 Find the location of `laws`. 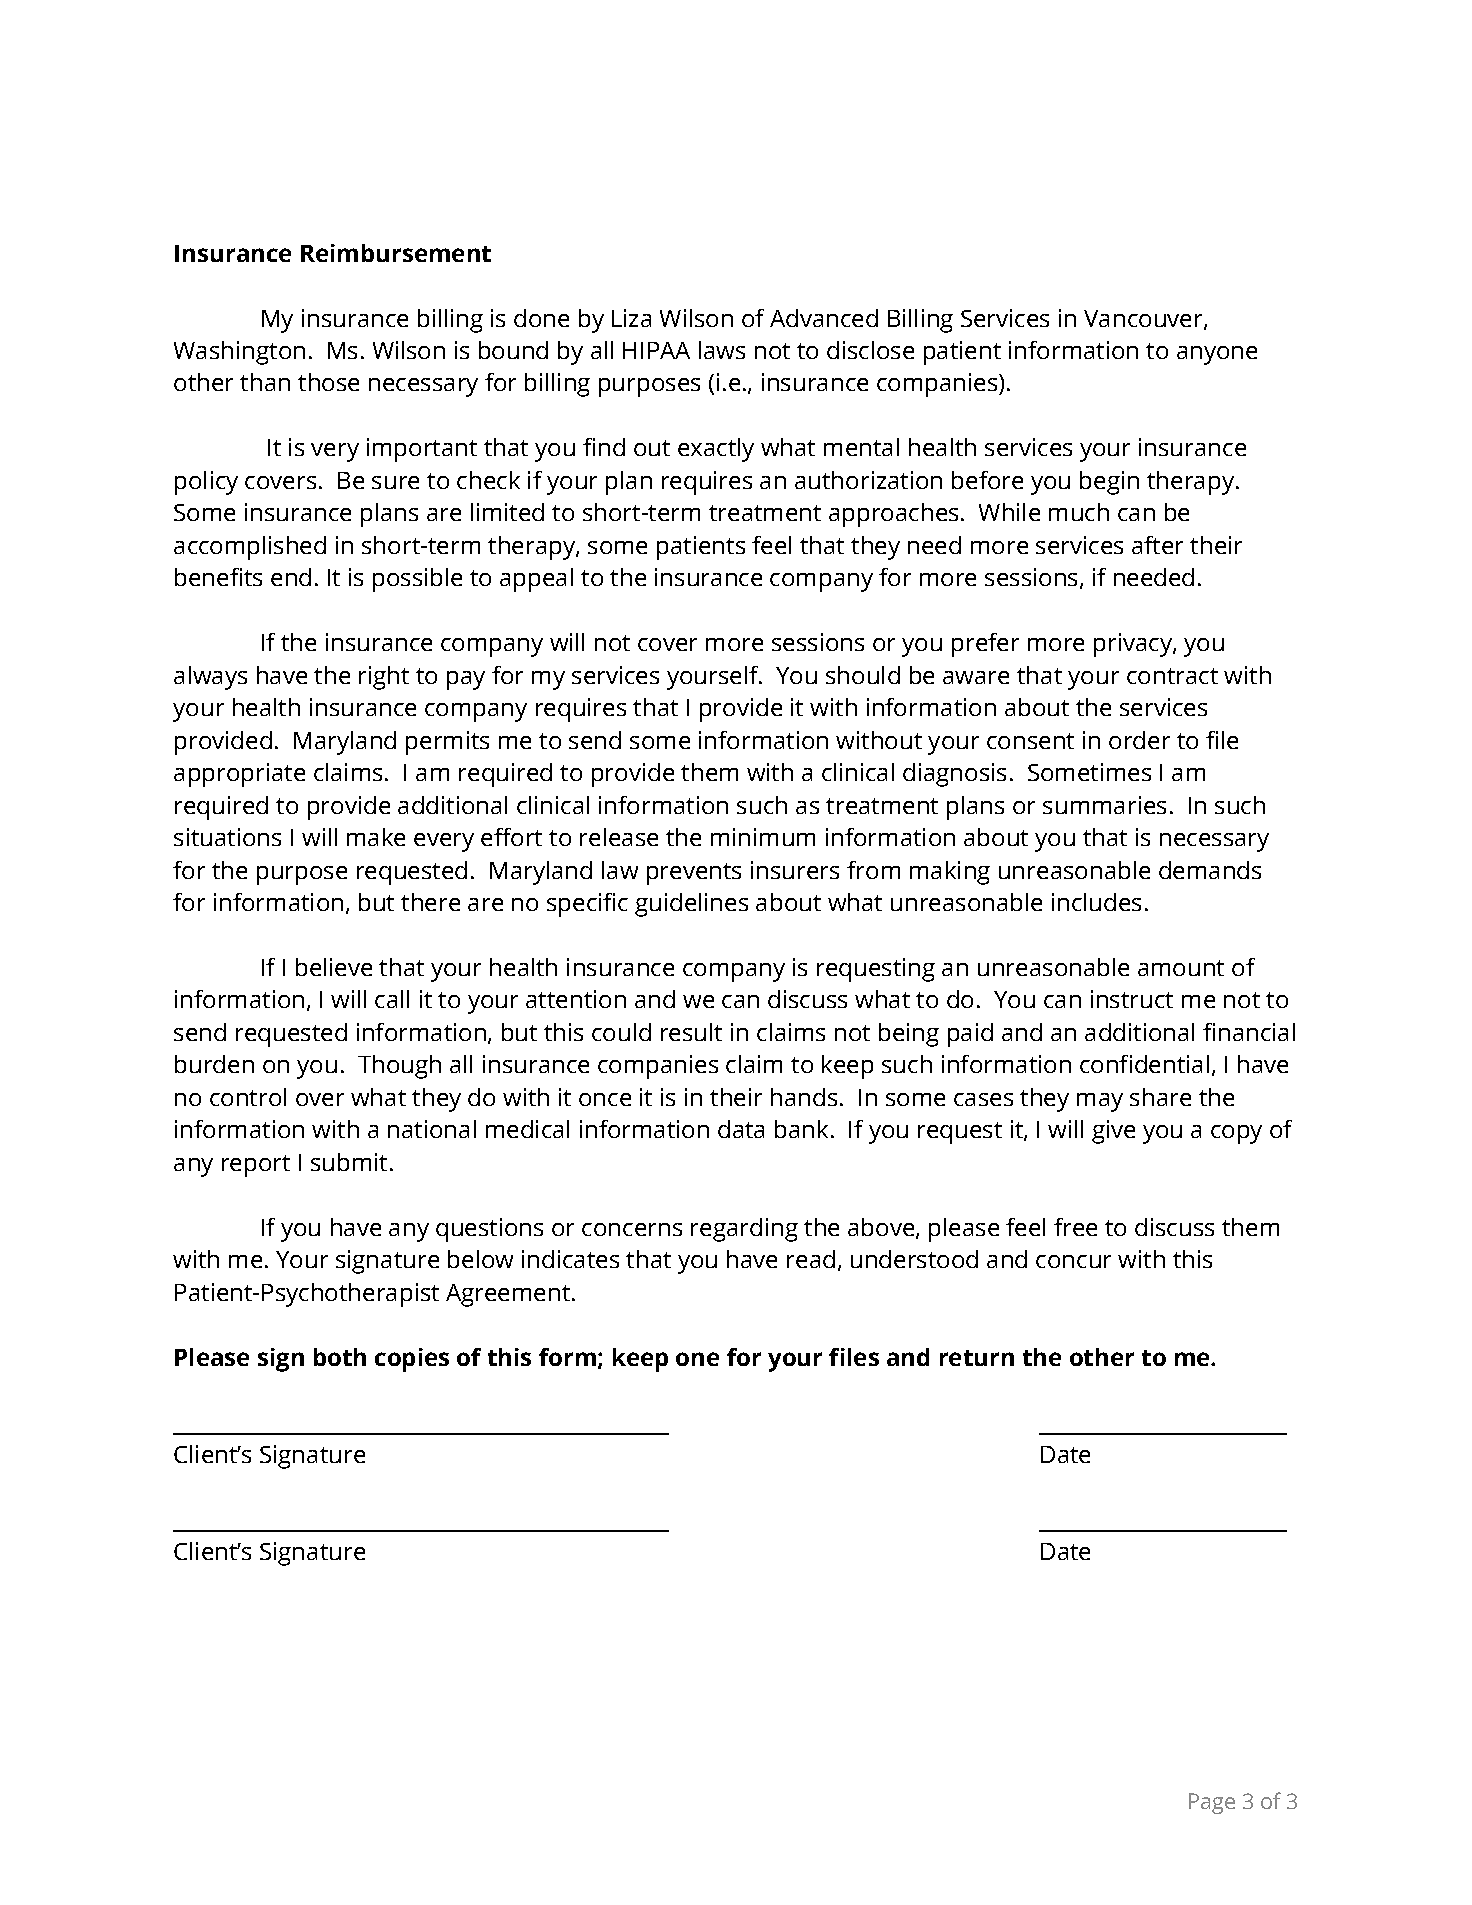

laws is located at coordinates (722, 350).
